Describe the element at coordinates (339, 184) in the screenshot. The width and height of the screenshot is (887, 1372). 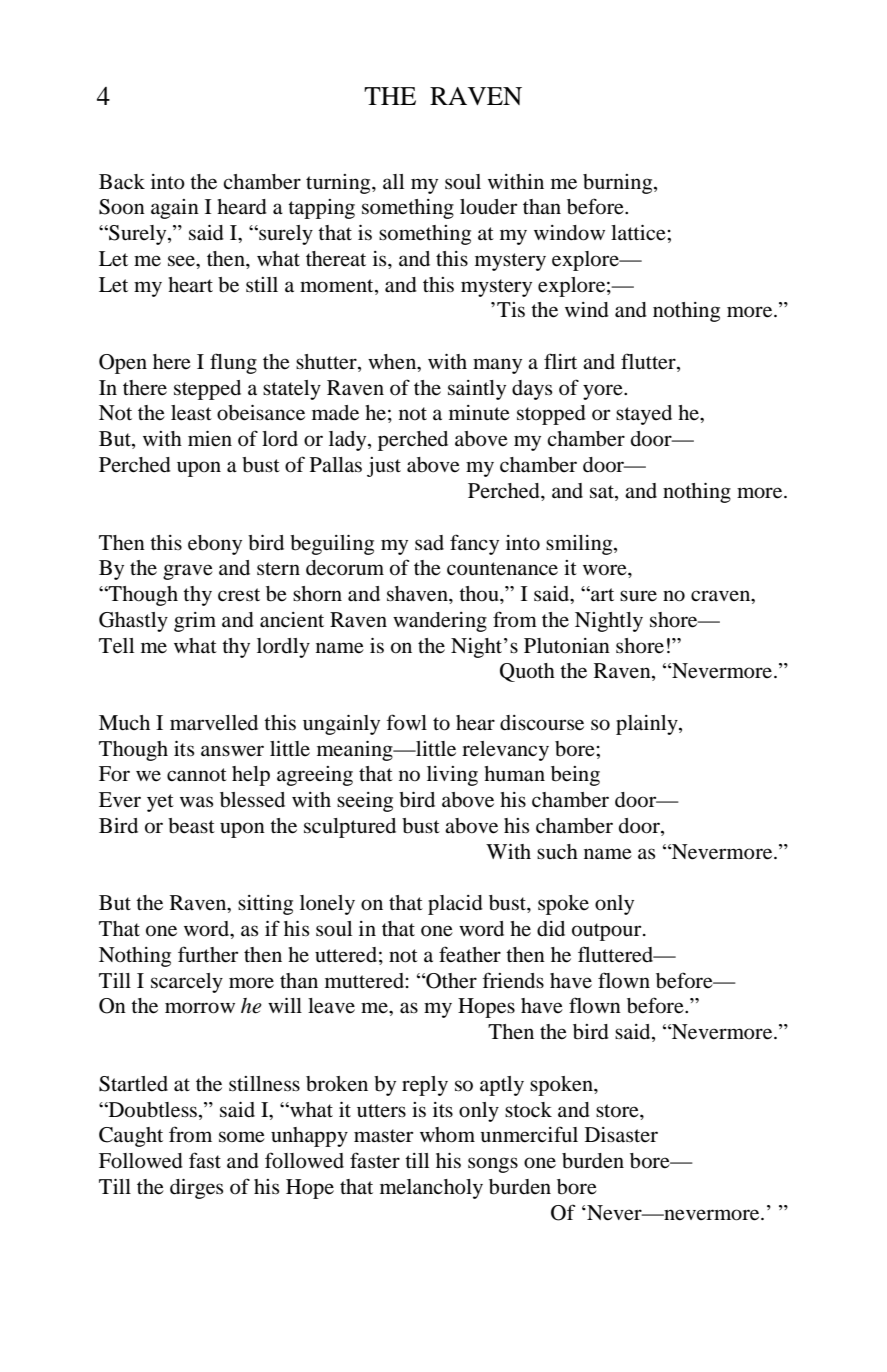
I see `turning` at that location.
